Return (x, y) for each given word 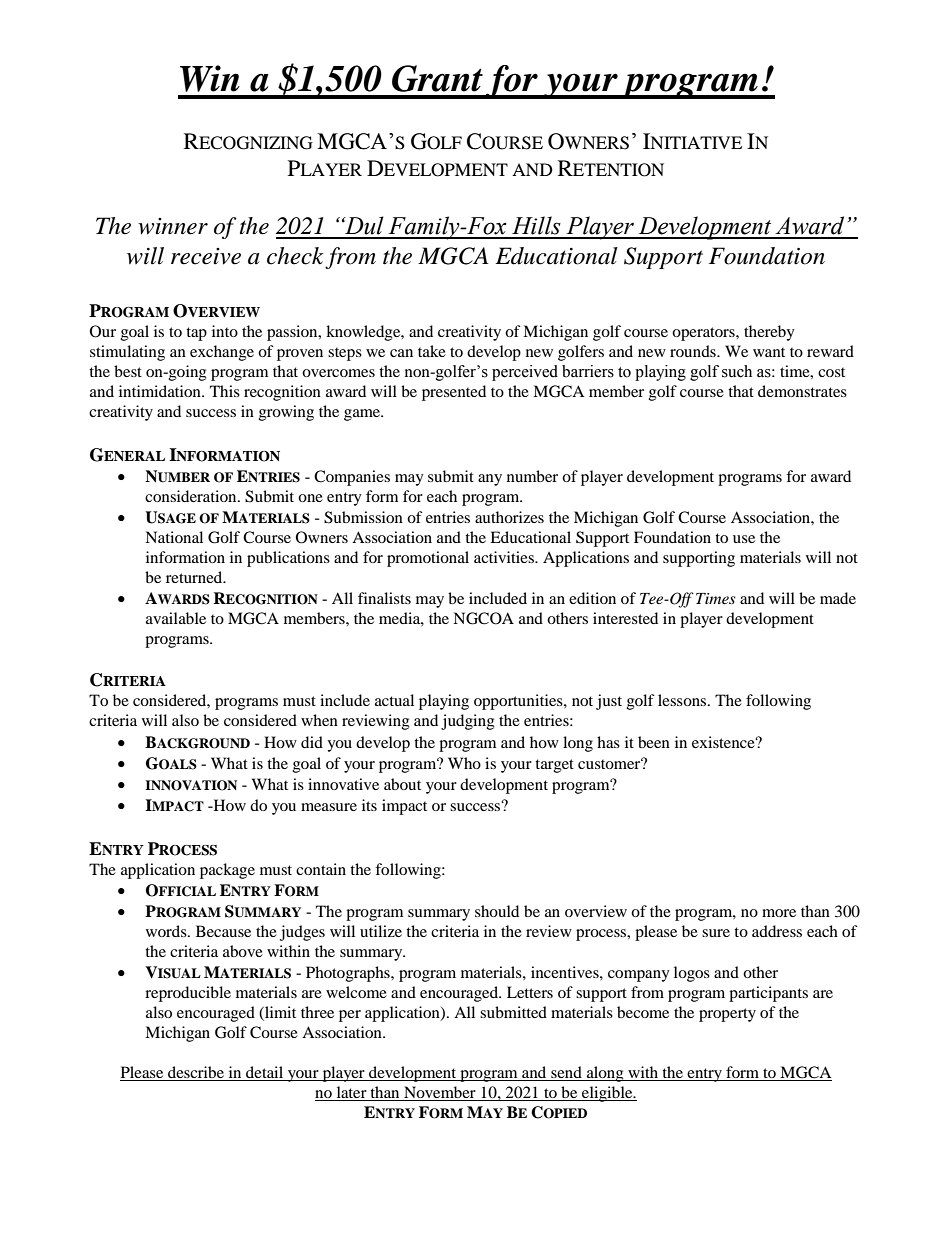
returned (195, 577)
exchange (222, 353)
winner (173, 226)
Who (464, 763)
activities (505, 557)
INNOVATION (191, 785)
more (779, 913)
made (838, 598)
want (769, 352)
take (432, 351)
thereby (769, 333)
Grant (437, 78)
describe (196, 1073)
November (440, 1093)
